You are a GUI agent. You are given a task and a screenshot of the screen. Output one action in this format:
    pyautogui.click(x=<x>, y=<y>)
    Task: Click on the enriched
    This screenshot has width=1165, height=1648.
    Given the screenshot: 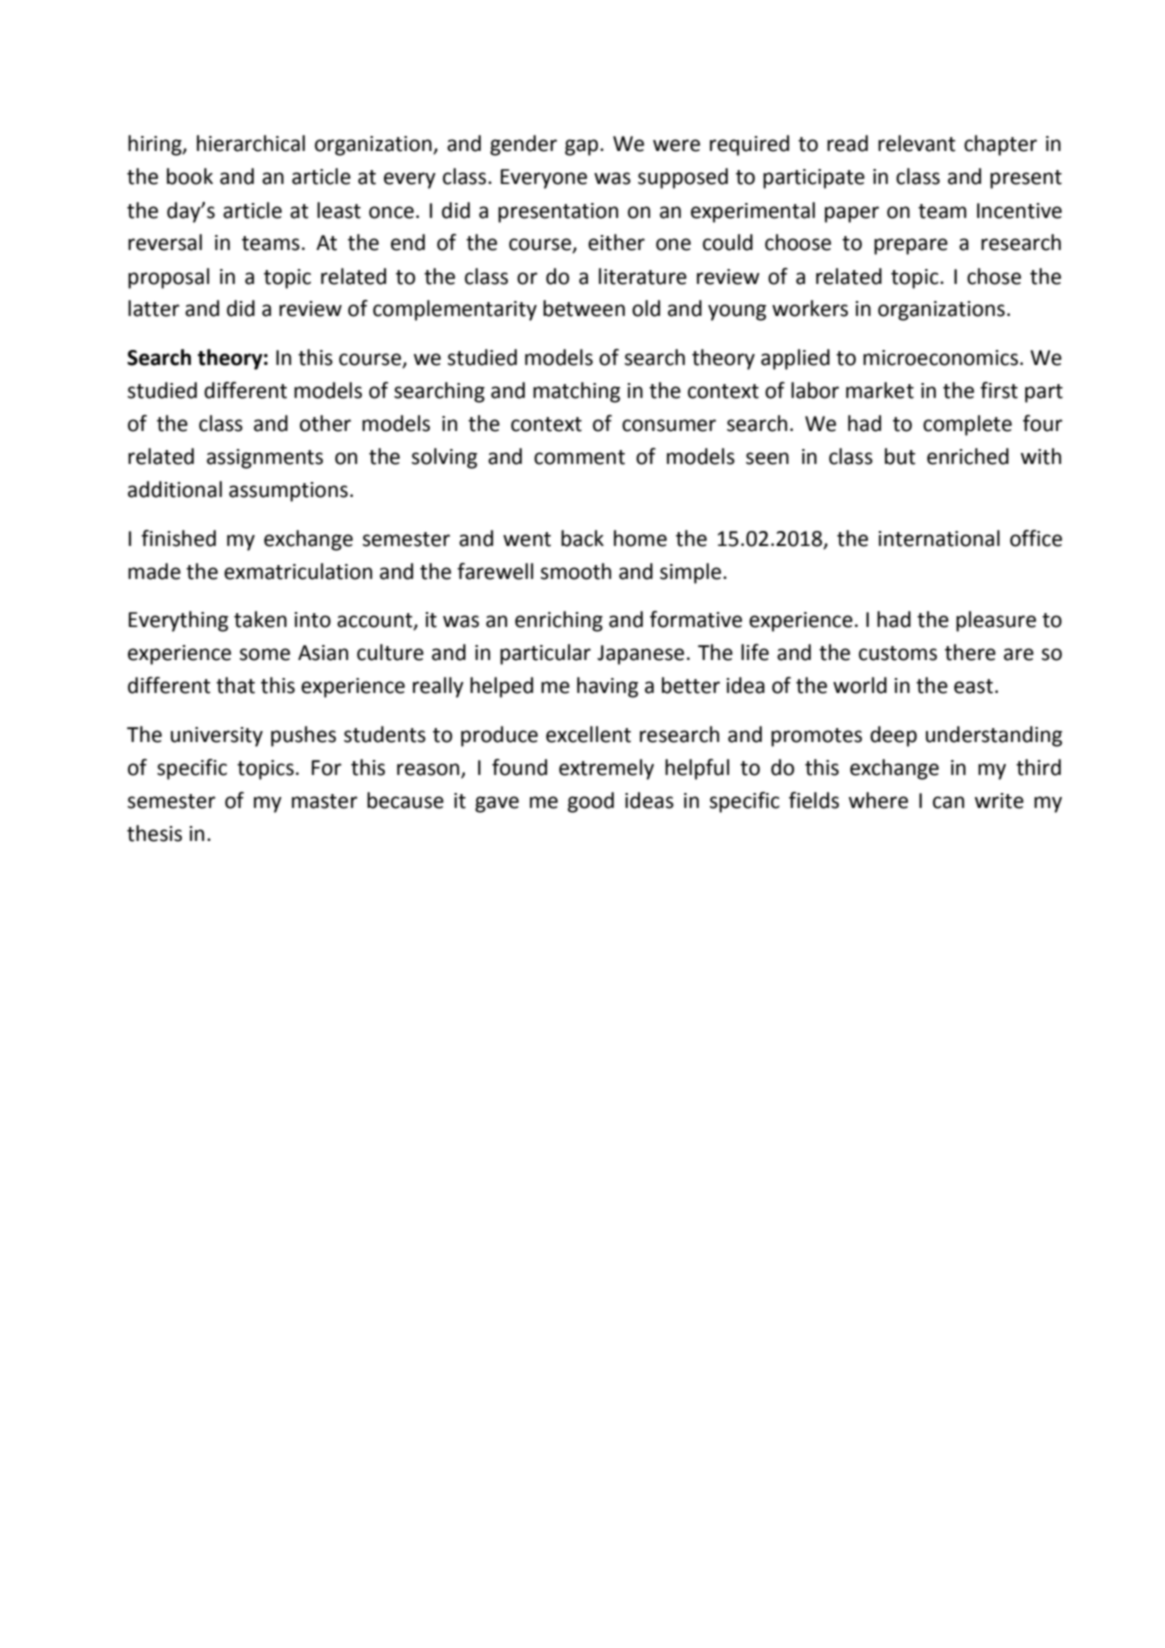 What is the action you would take?
    pyautogui.click(x=968, y=456)
